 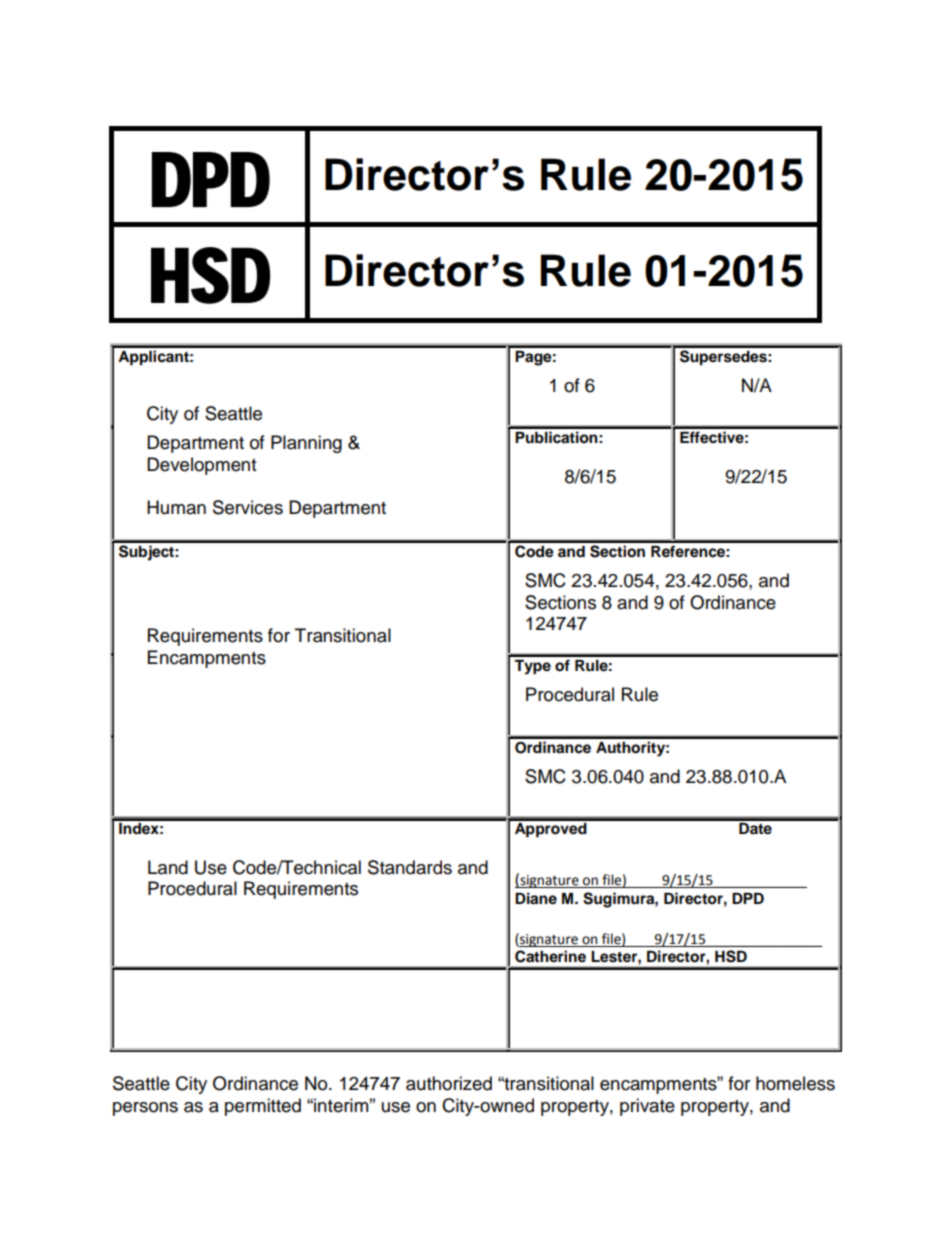 What do you see at coordinates (795, 1083) in the document?
I see `homeless` at bounding box center [795, 1083].
